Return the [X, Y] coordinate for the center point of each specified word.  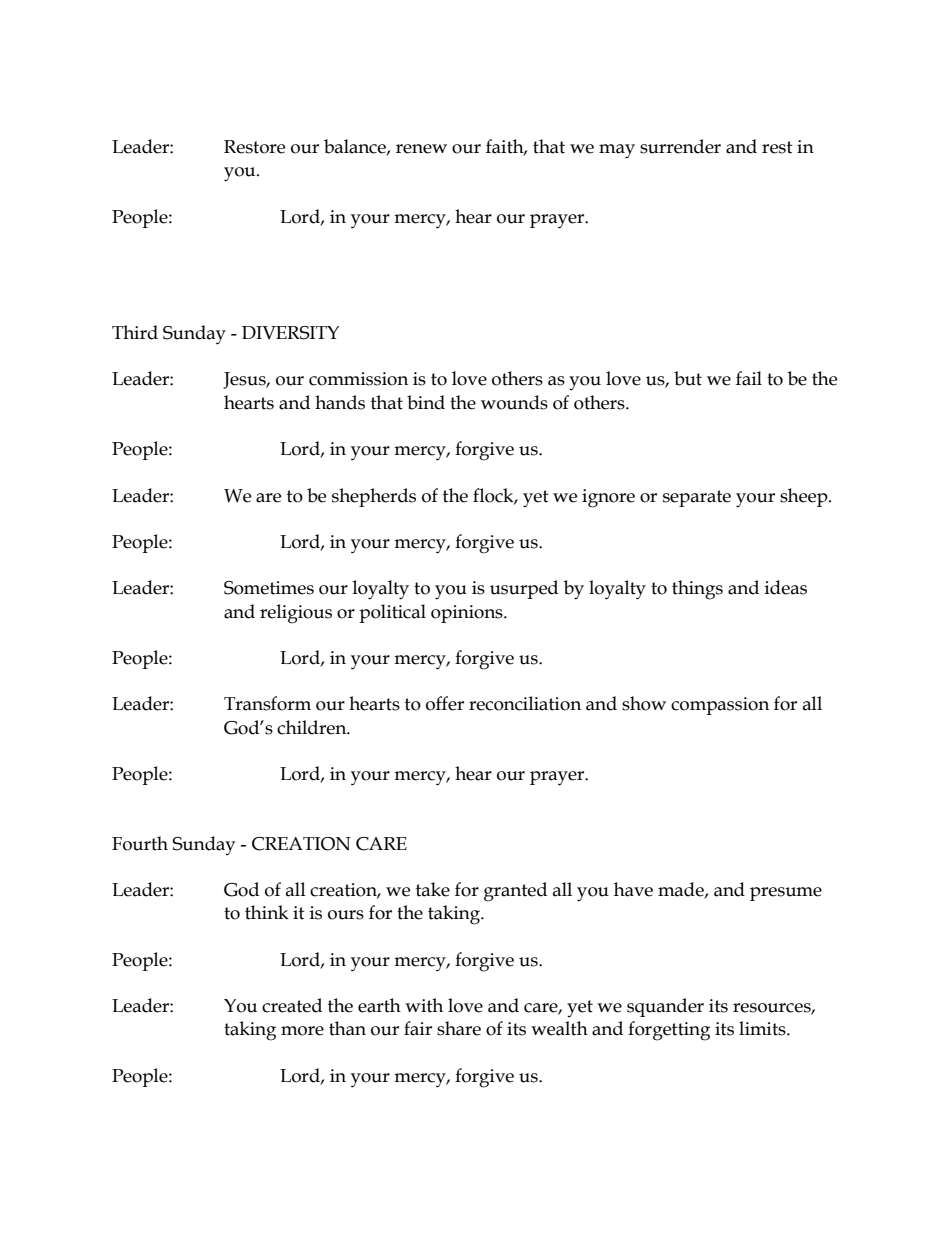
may [617, 151]
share [459, 1028]
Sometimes [269, 588]
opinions [468, 614]
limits [763, 1028]
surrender [680, 146]
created [292, 1005]
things [697, 590]
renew [421, 149]
